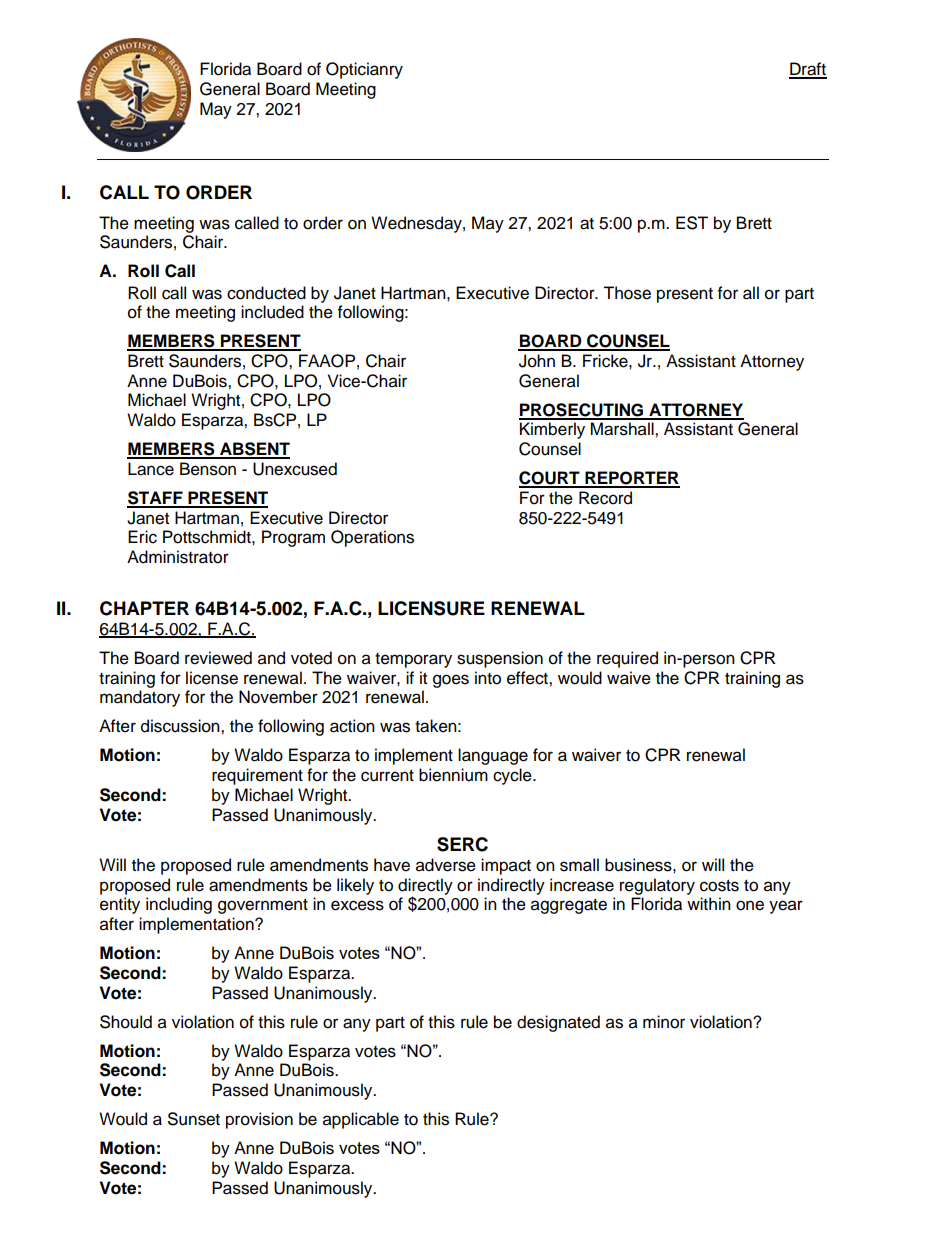  Describe the element at coordinates (692, 223) in the screenshot. I see `EST` at that location.
